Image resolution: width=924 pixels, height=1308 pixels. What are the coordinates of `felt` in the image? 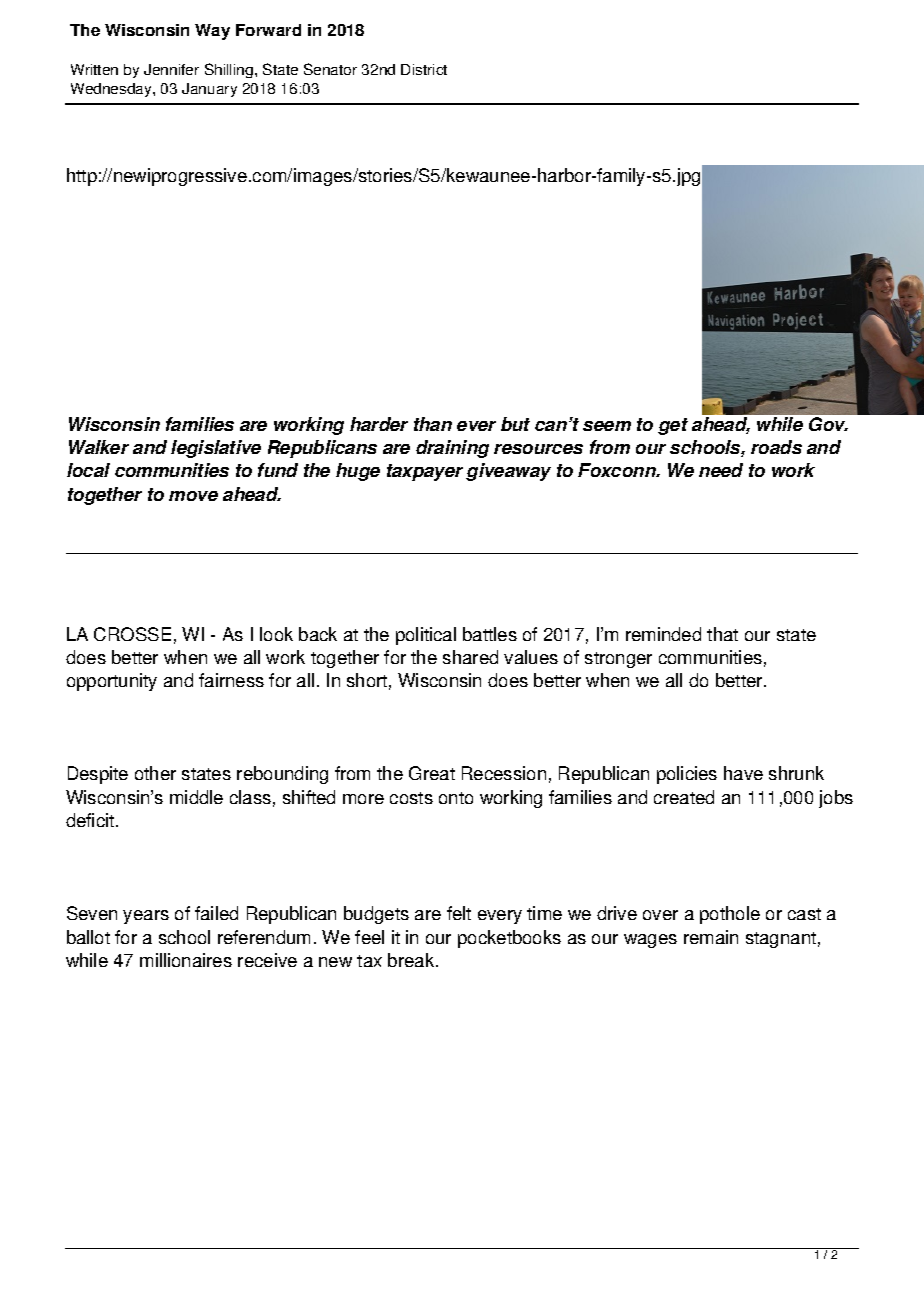 It's located at (459, 913).
